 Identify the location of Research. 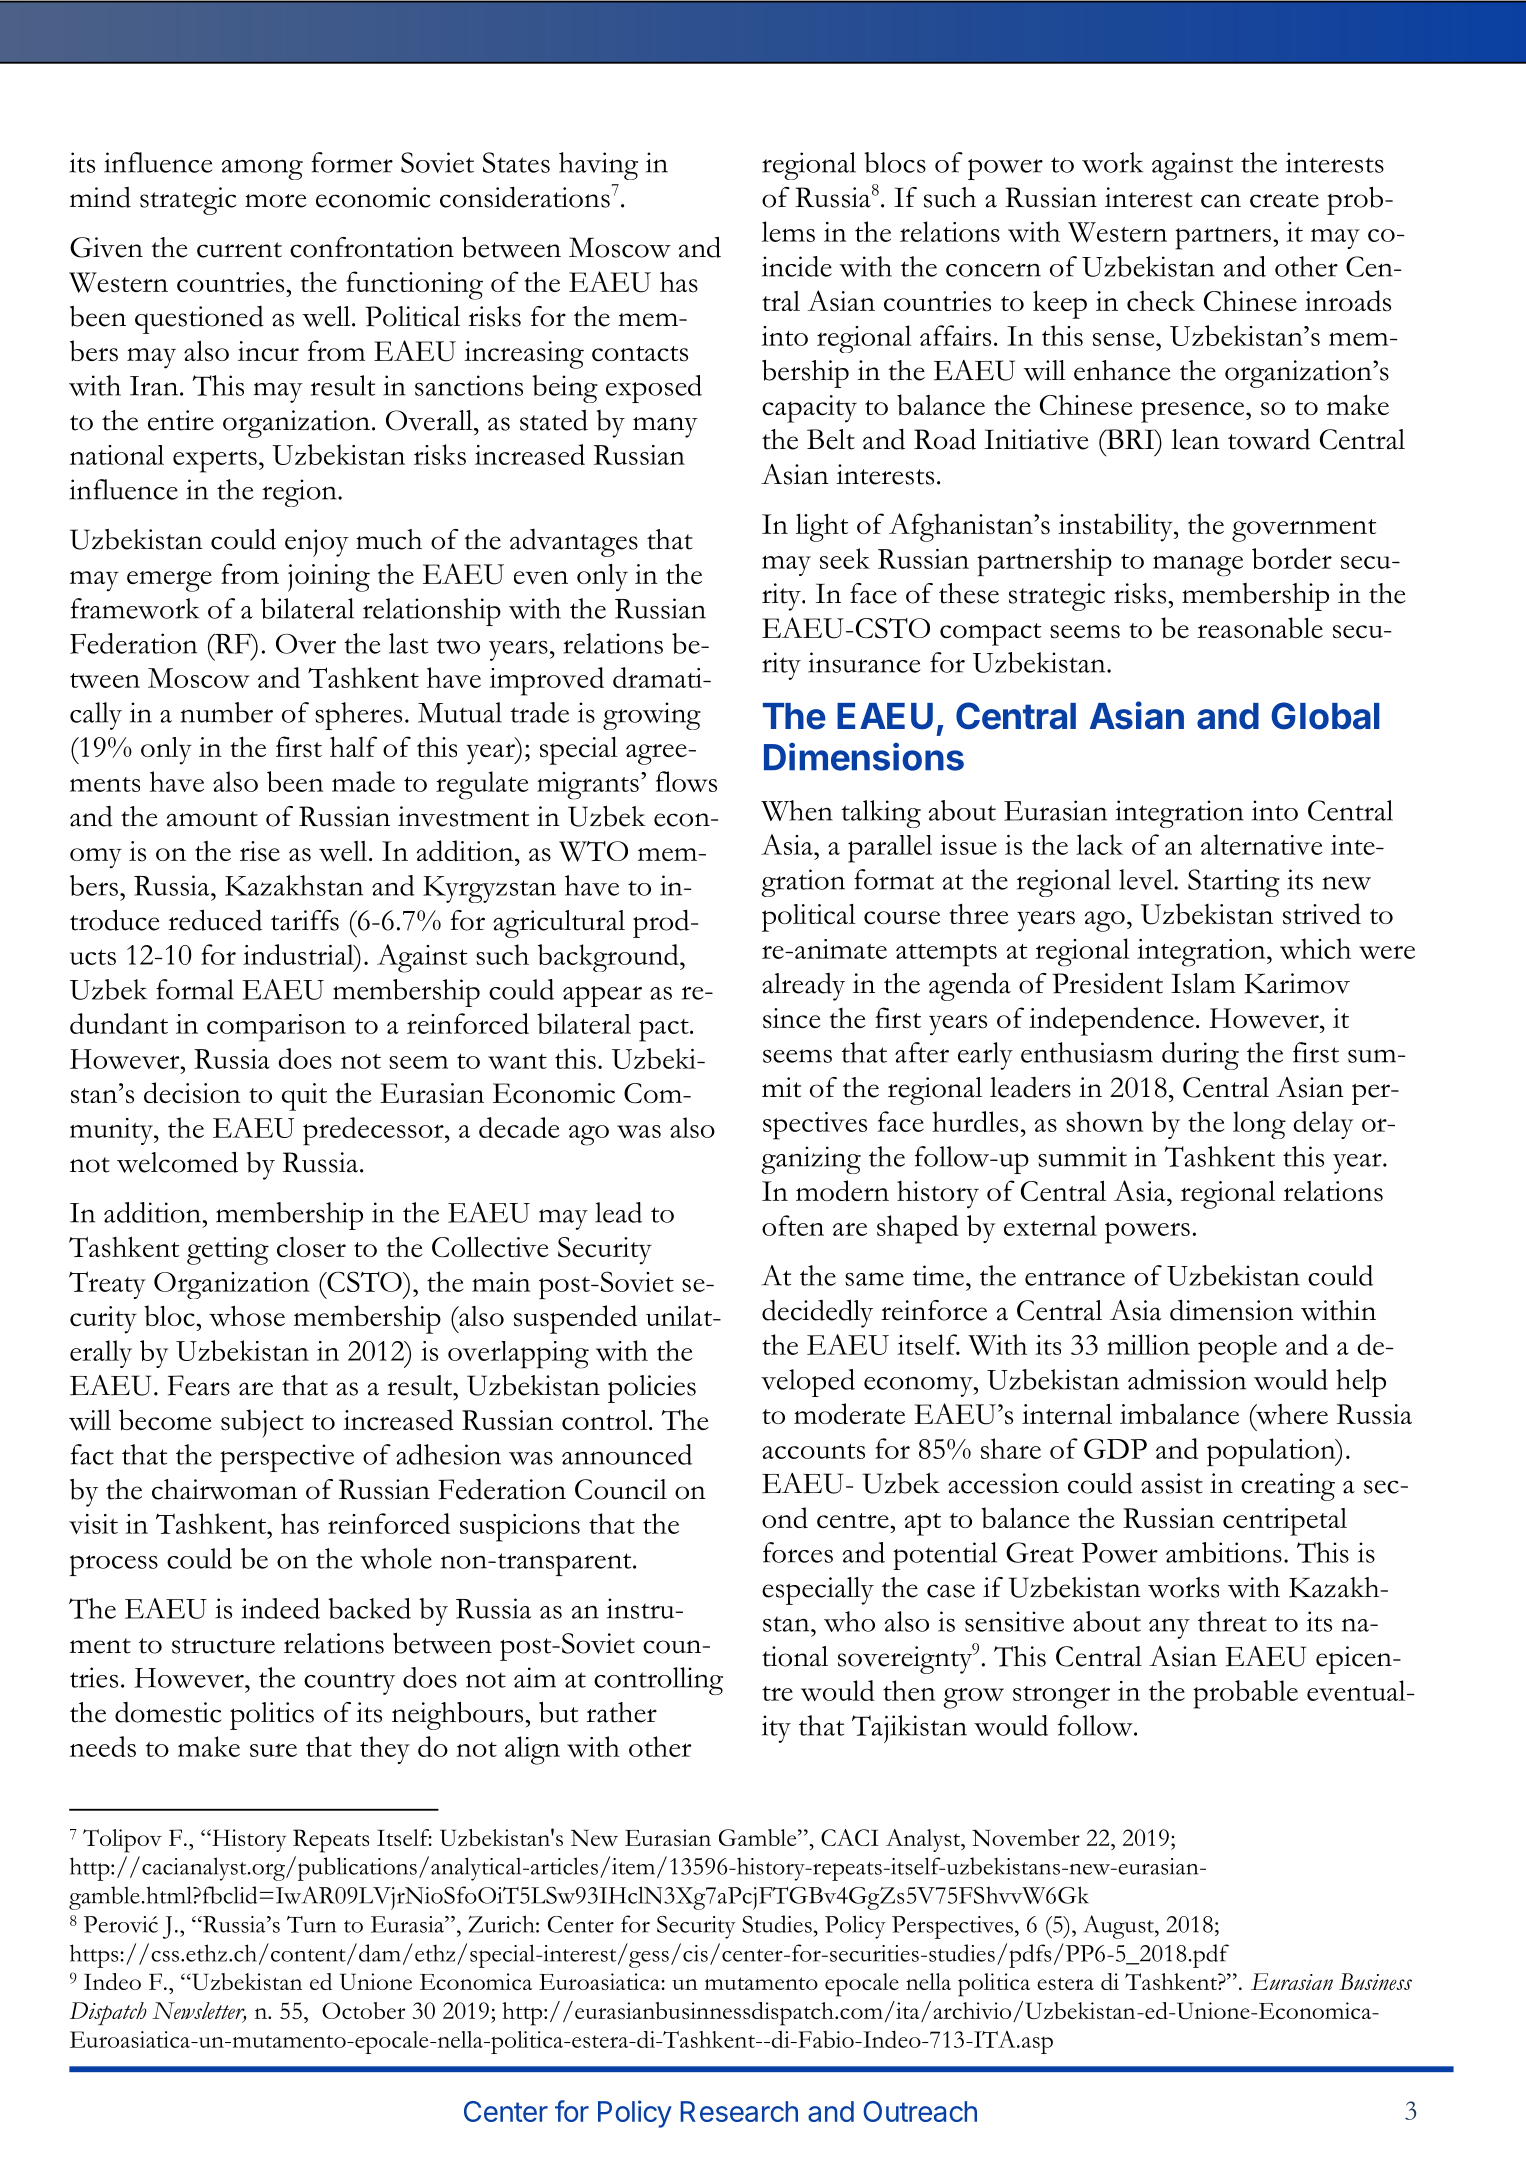
(739, 2111).
